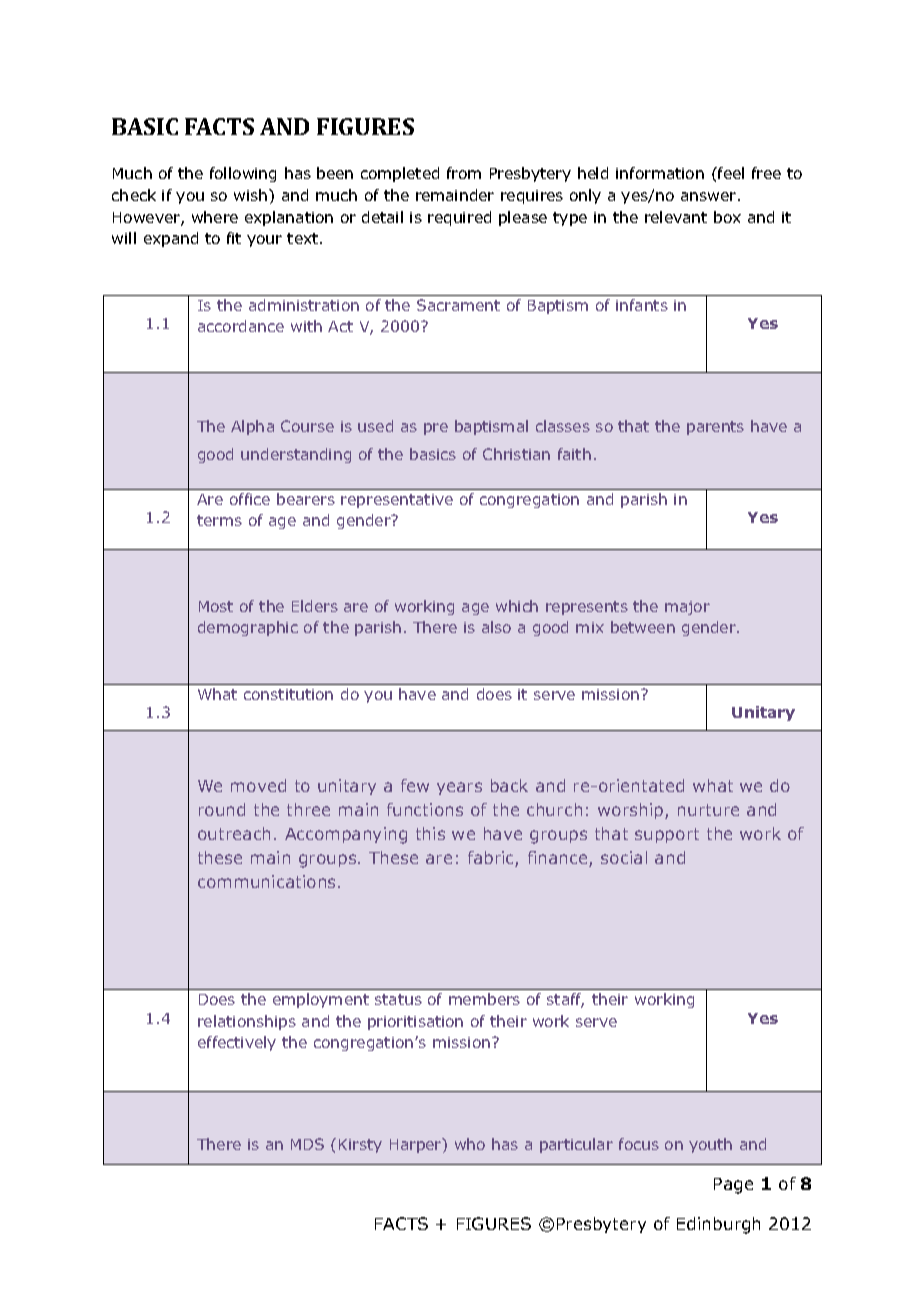 The image size is (924, 1308). What do you see at coordinates (215, 217) in the screenshot?
I see `where` at bounding box center [215, 217].
